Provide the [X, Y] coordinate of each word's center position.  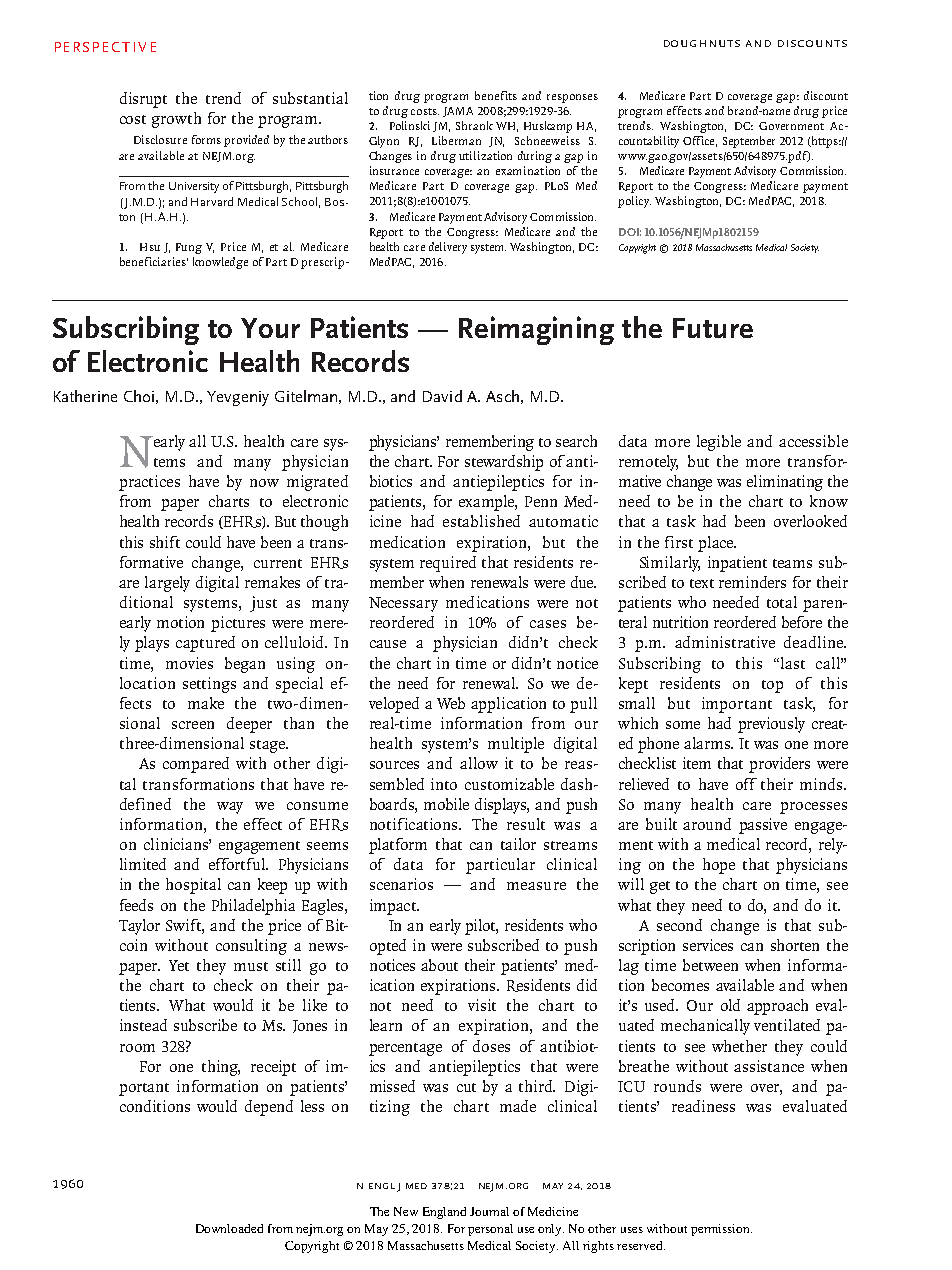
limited [143, 864]
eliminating [785, 483]
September [749, 142]
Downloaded [229, 1228]
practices [149, 483]
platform [398, 846]
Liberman [456, 140]
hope [719, 866]
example [487, 503]
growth [176, 120]
